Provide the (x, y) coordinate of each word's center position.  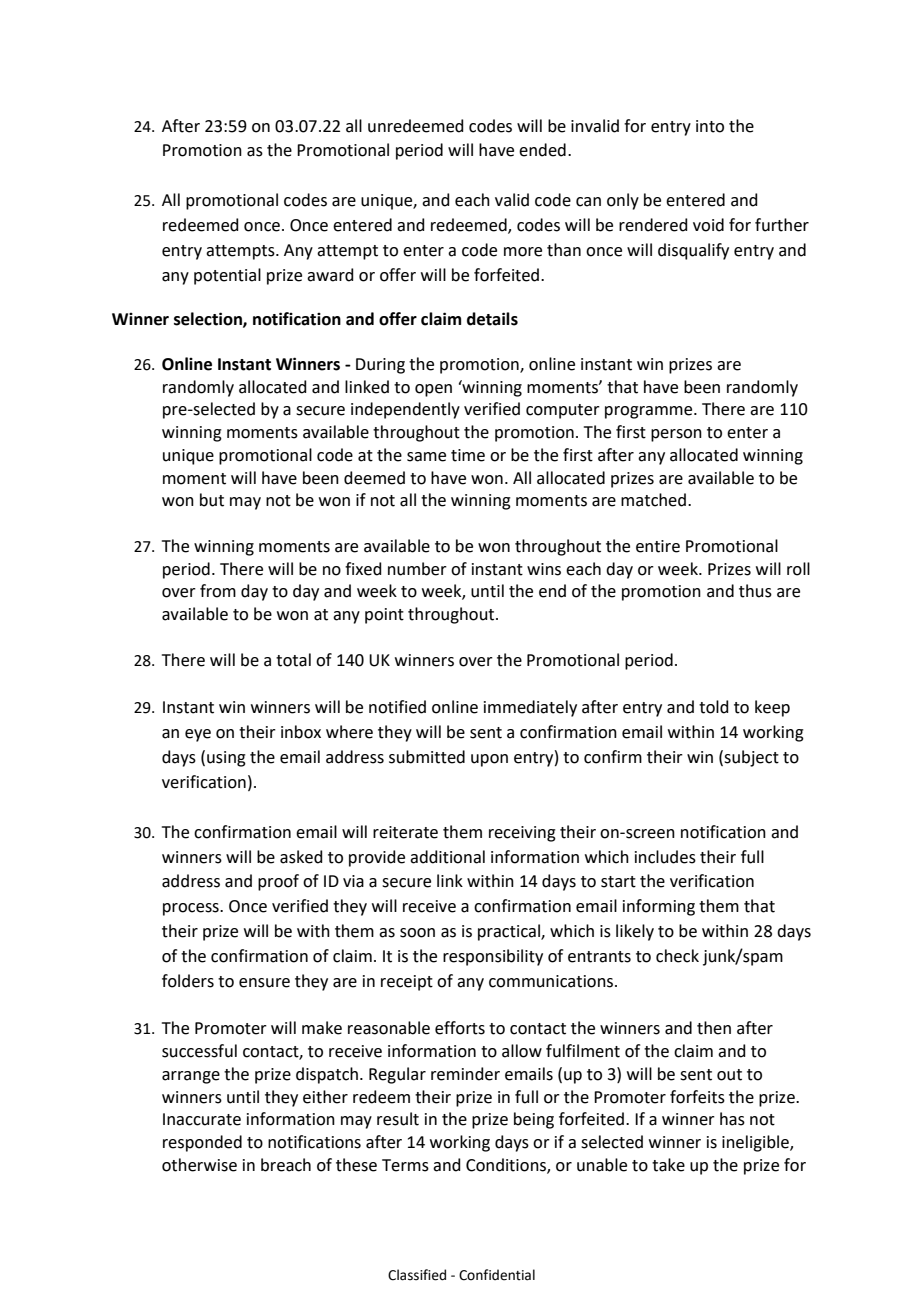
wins (544, 569)
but (212, 500)
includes (665, 857)
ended (542, 150)
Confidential (497, 1275)
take (668, 1165)
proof (278, 882)
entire (658, 546)
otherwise (199, 1165)
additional (447, 857)
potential (227, 276)
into (710, 126)
